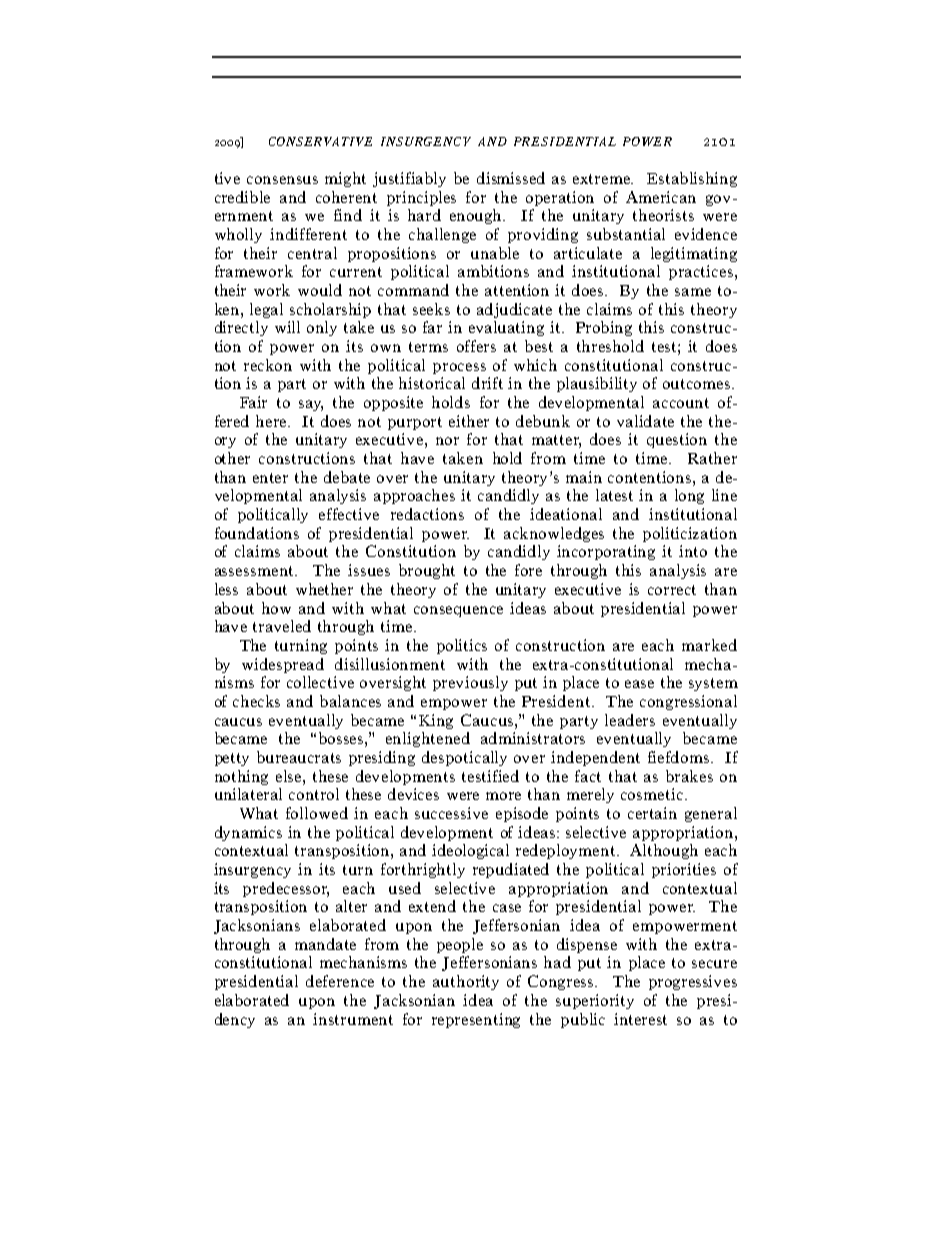 This document has width=952, height=1233. What do you see at coordinates (436, 721) in the document?
I see `King` at bounding box center [436, 721].
